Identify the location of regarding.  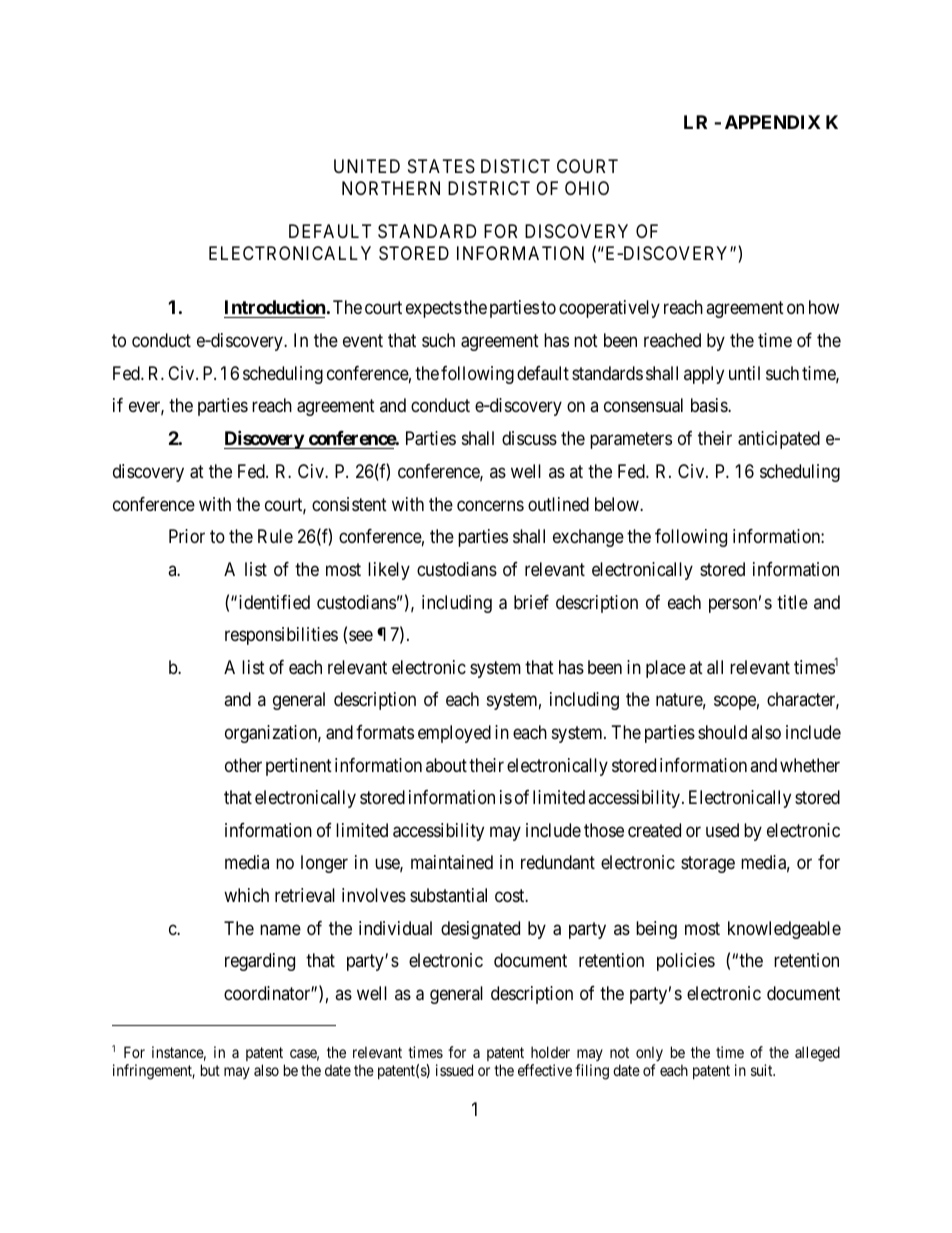
(260, 962).
